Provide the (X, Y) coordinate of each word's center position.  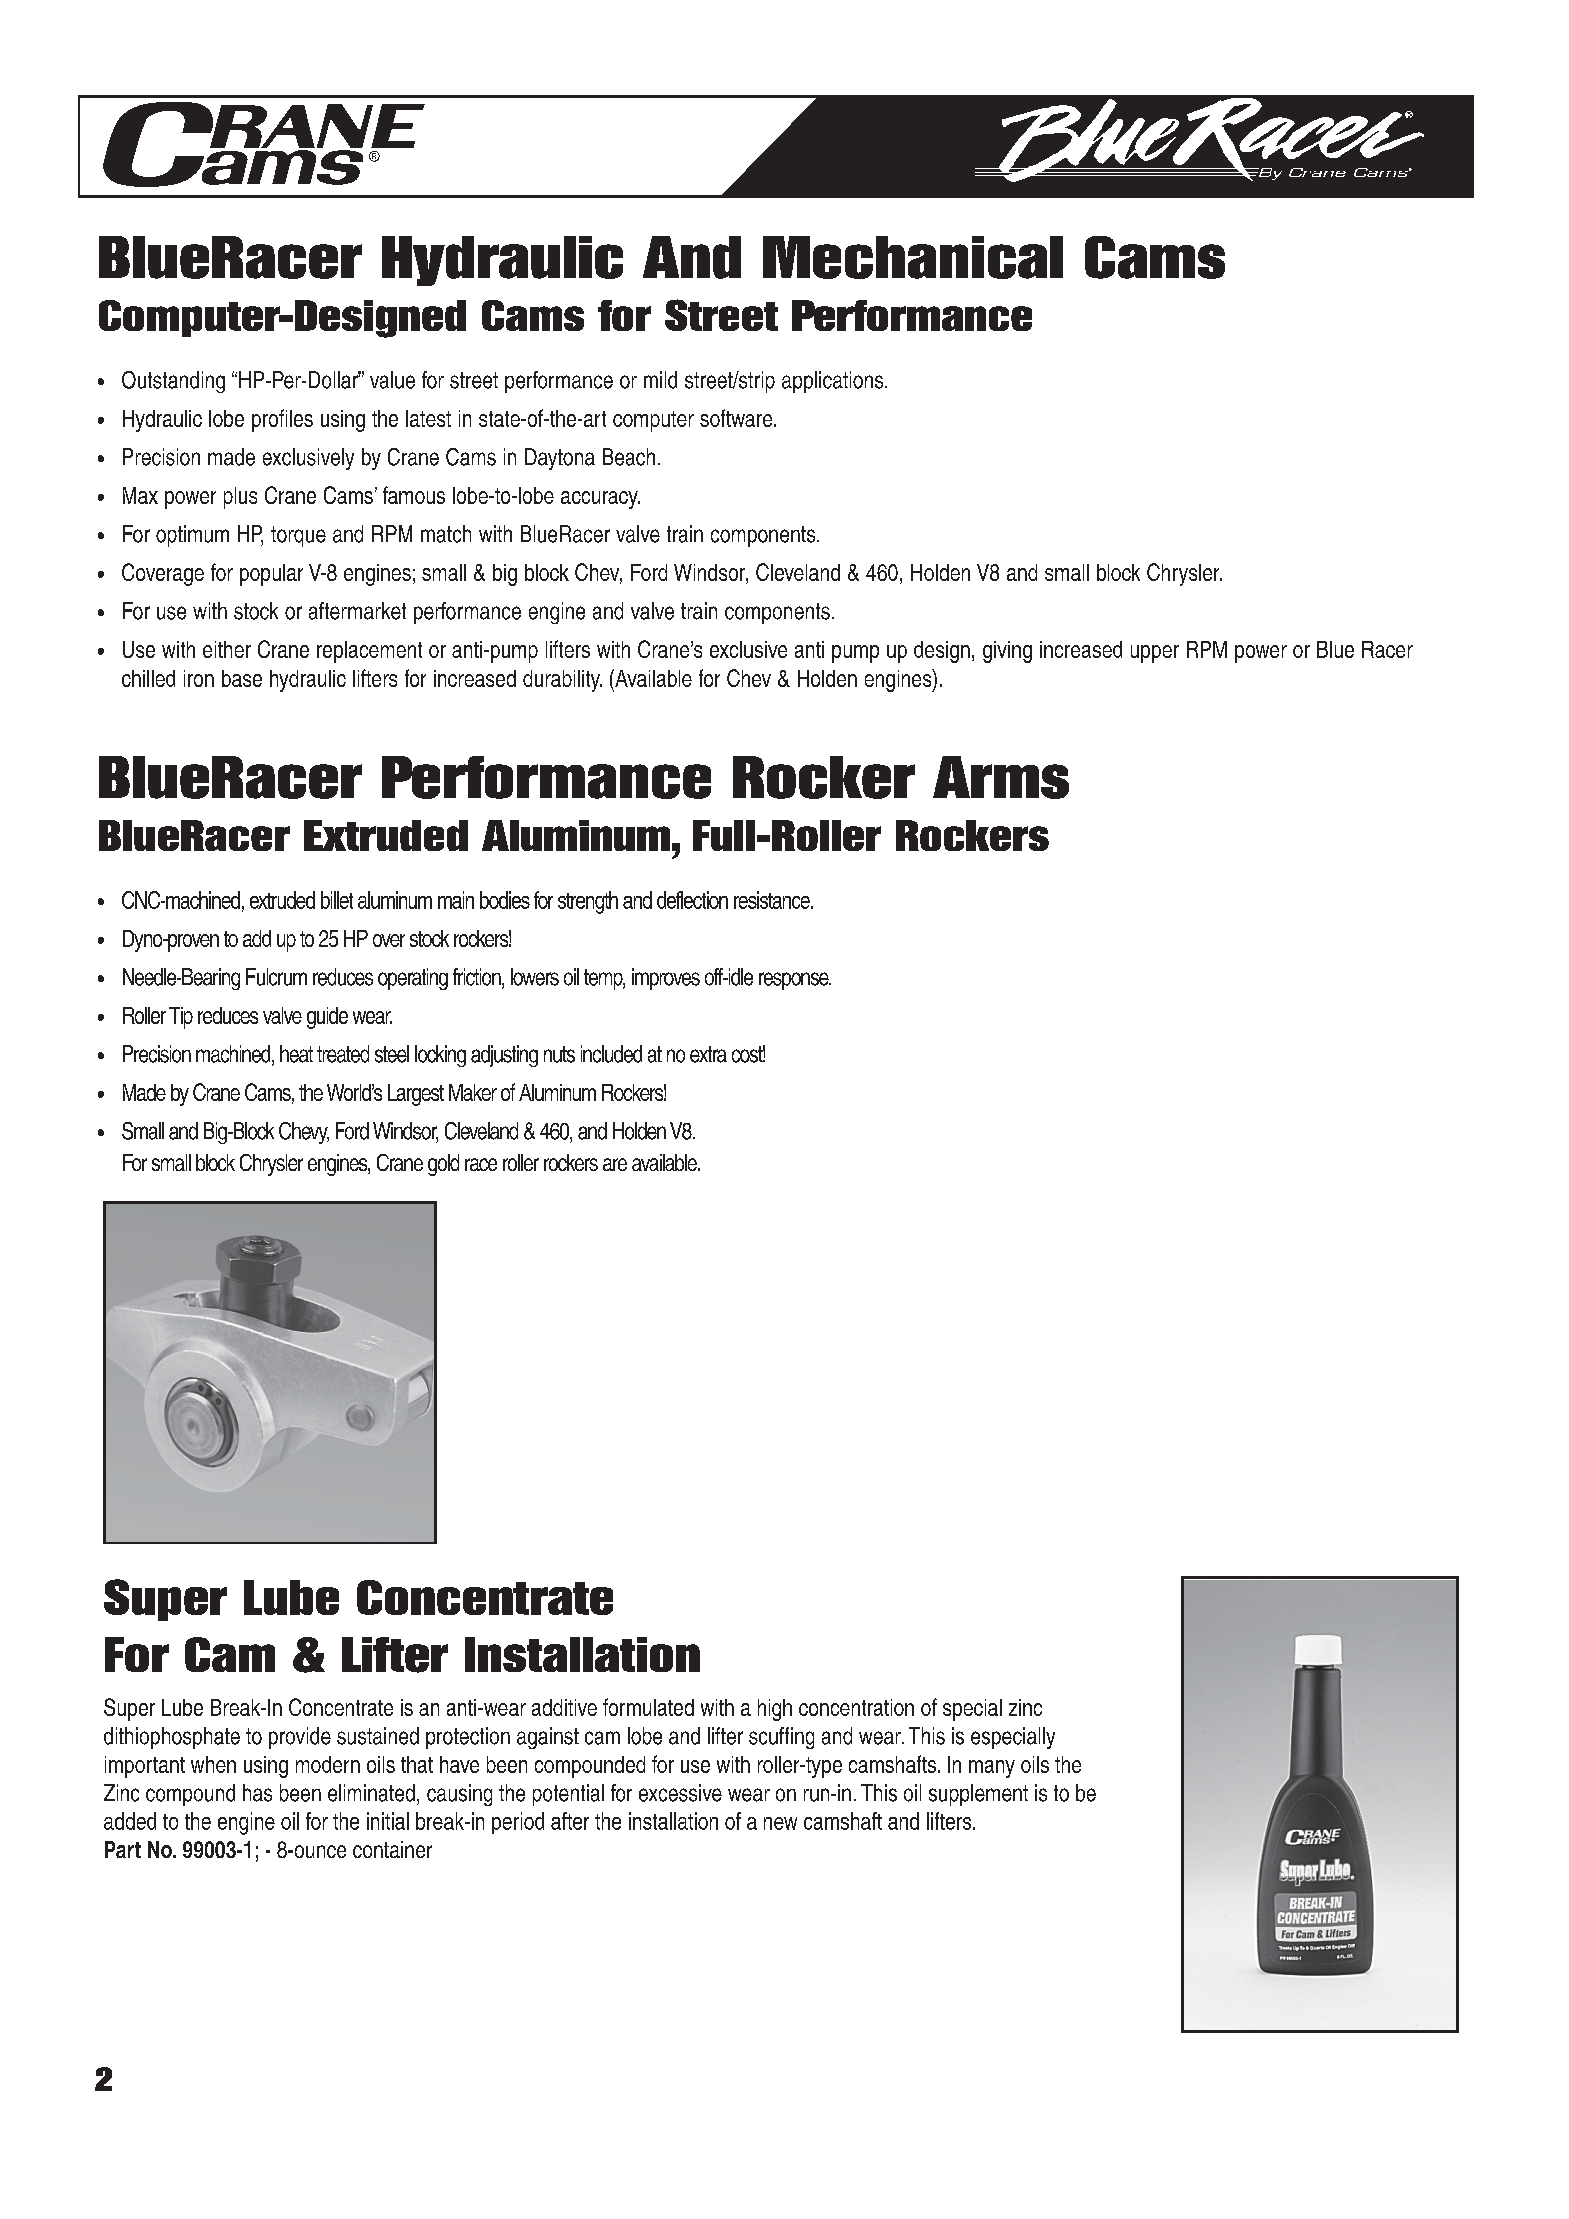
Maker (473, 1092)
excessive (680, 1793)
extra (708, 1054)
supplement (978, 1795)
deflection (692, 900)
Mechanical (913, 257)
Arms (1001, 777)
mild (660, 380)
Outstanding (173, 382)
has (257, 1793)
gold (443, 1165)
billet (337, 900)
